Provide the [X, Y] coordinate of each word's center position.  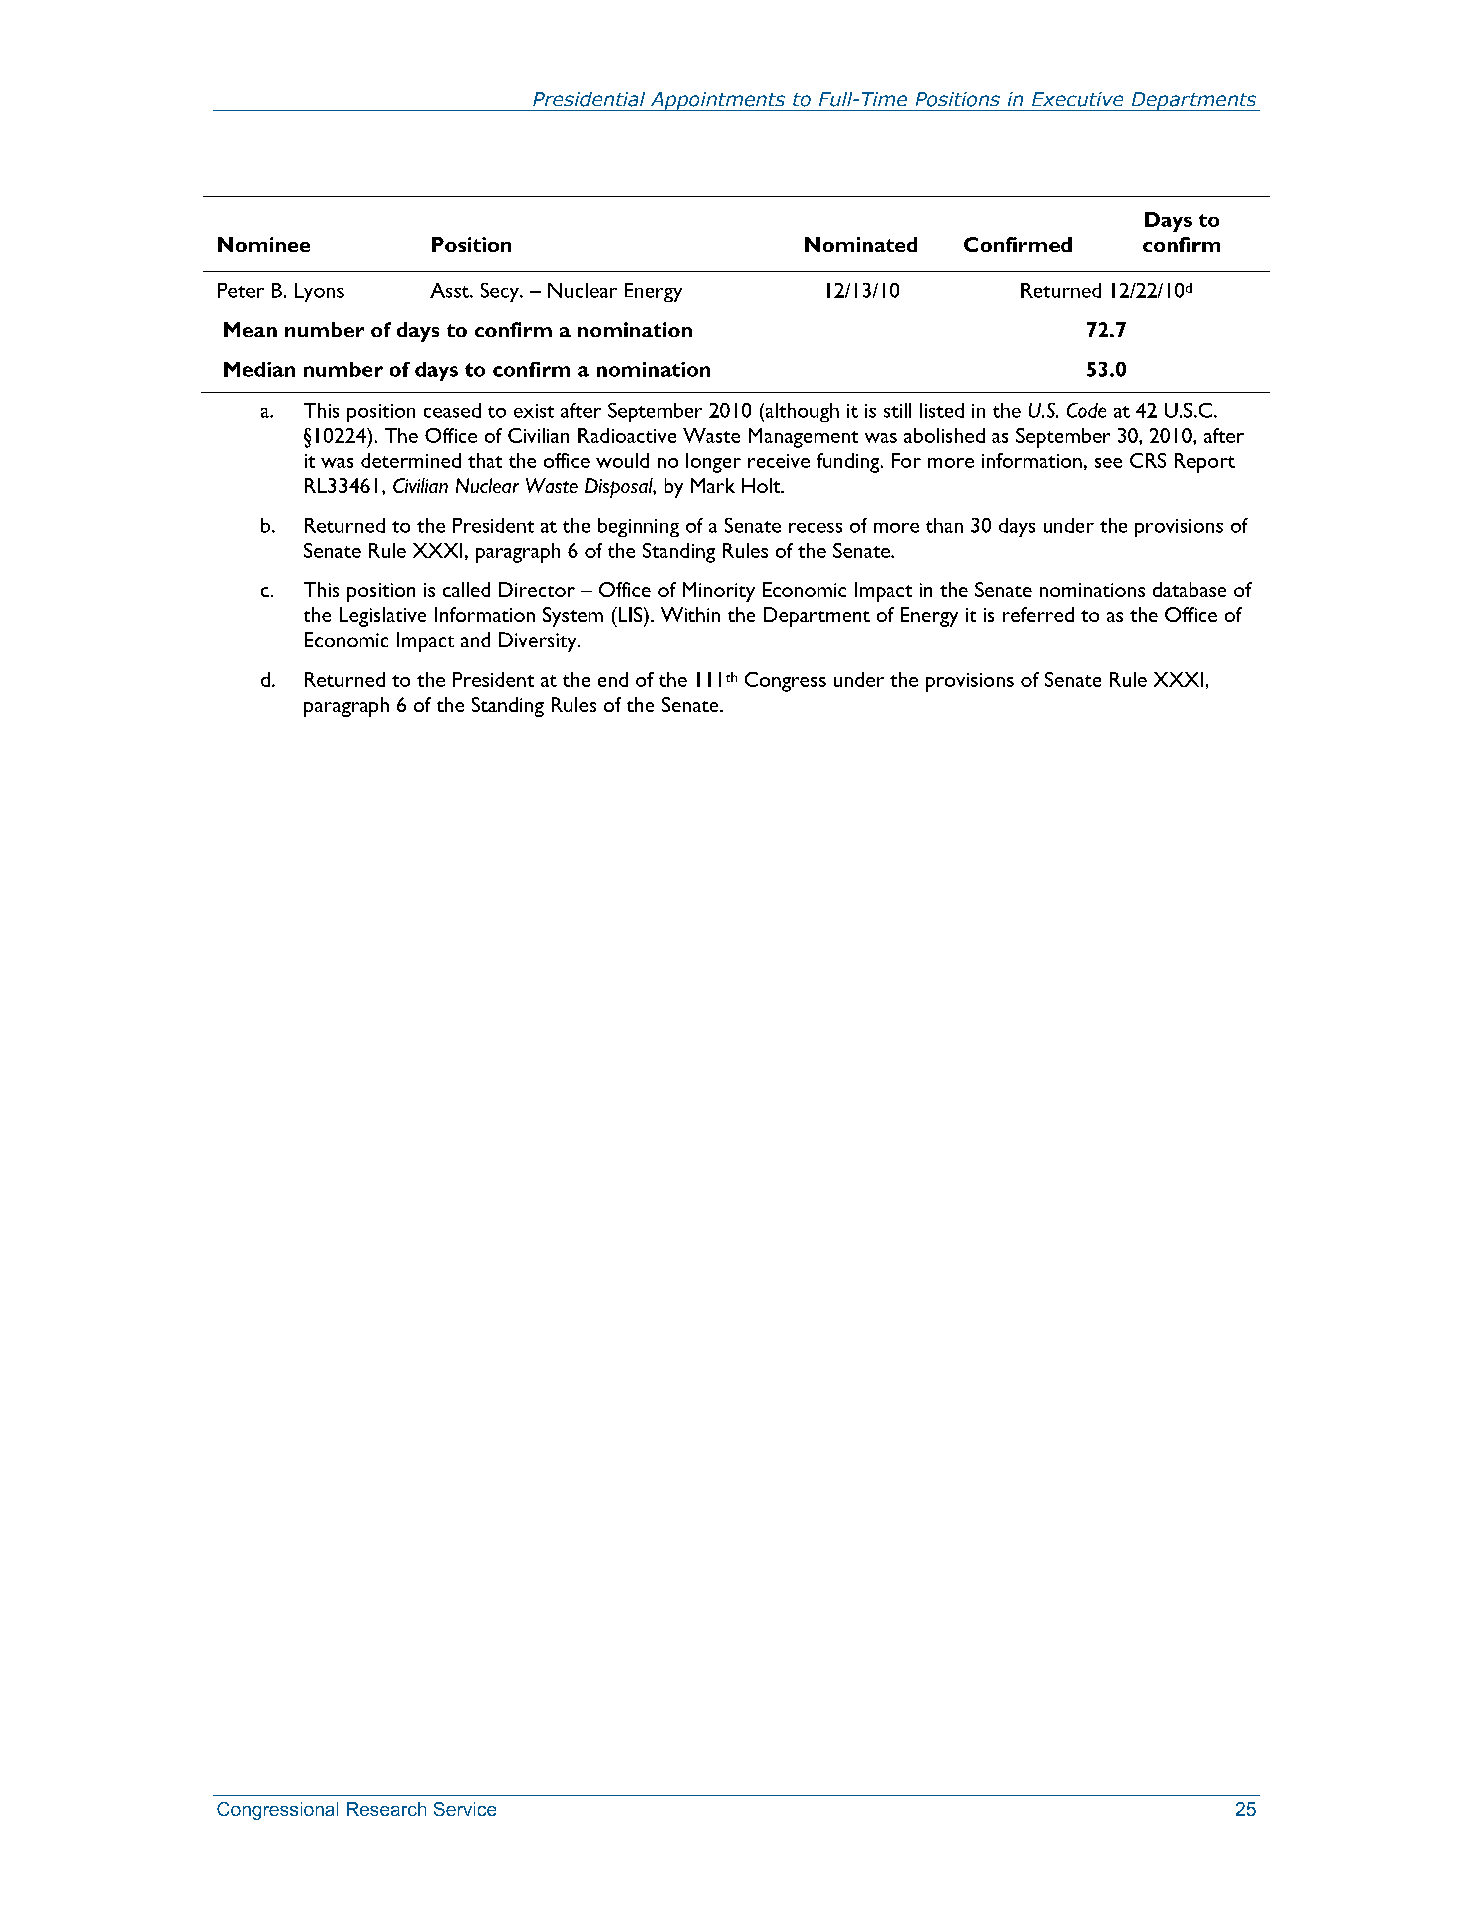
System [573, 617]
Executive [1077, 99]
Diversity [539, 642]
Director [537, 589]
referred [1038, 614]
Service [465, 1809]
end [613, 679]
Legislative [383, 617]
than [944, 525]
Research [386, 1809]
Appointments [717, 101]
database [1189, 589]
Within [690, 614]
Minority [719, 592]
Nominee [264, 244]
